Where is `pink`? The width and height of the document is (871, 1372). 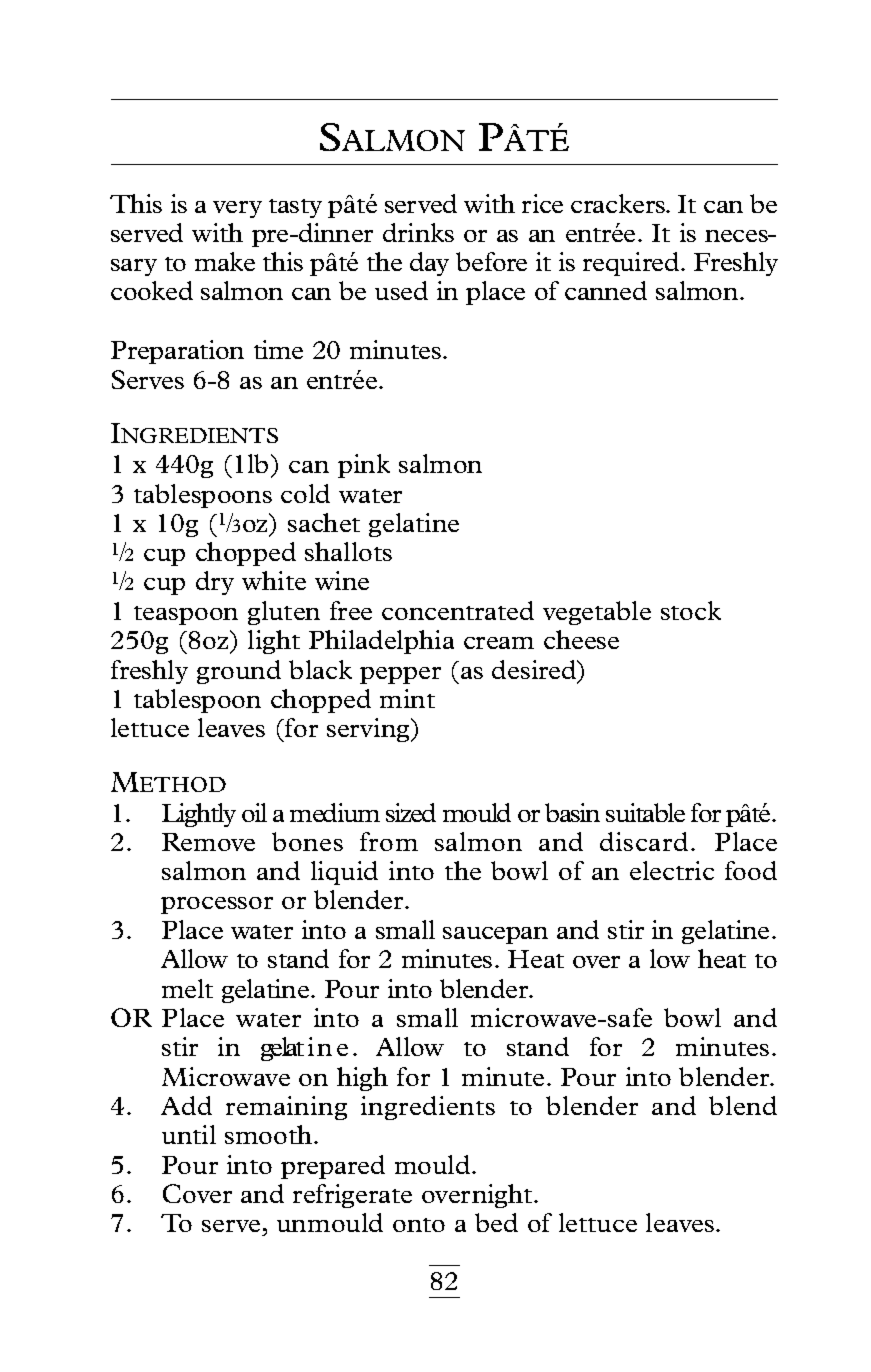
pink is located at coordinates (364, 466).
